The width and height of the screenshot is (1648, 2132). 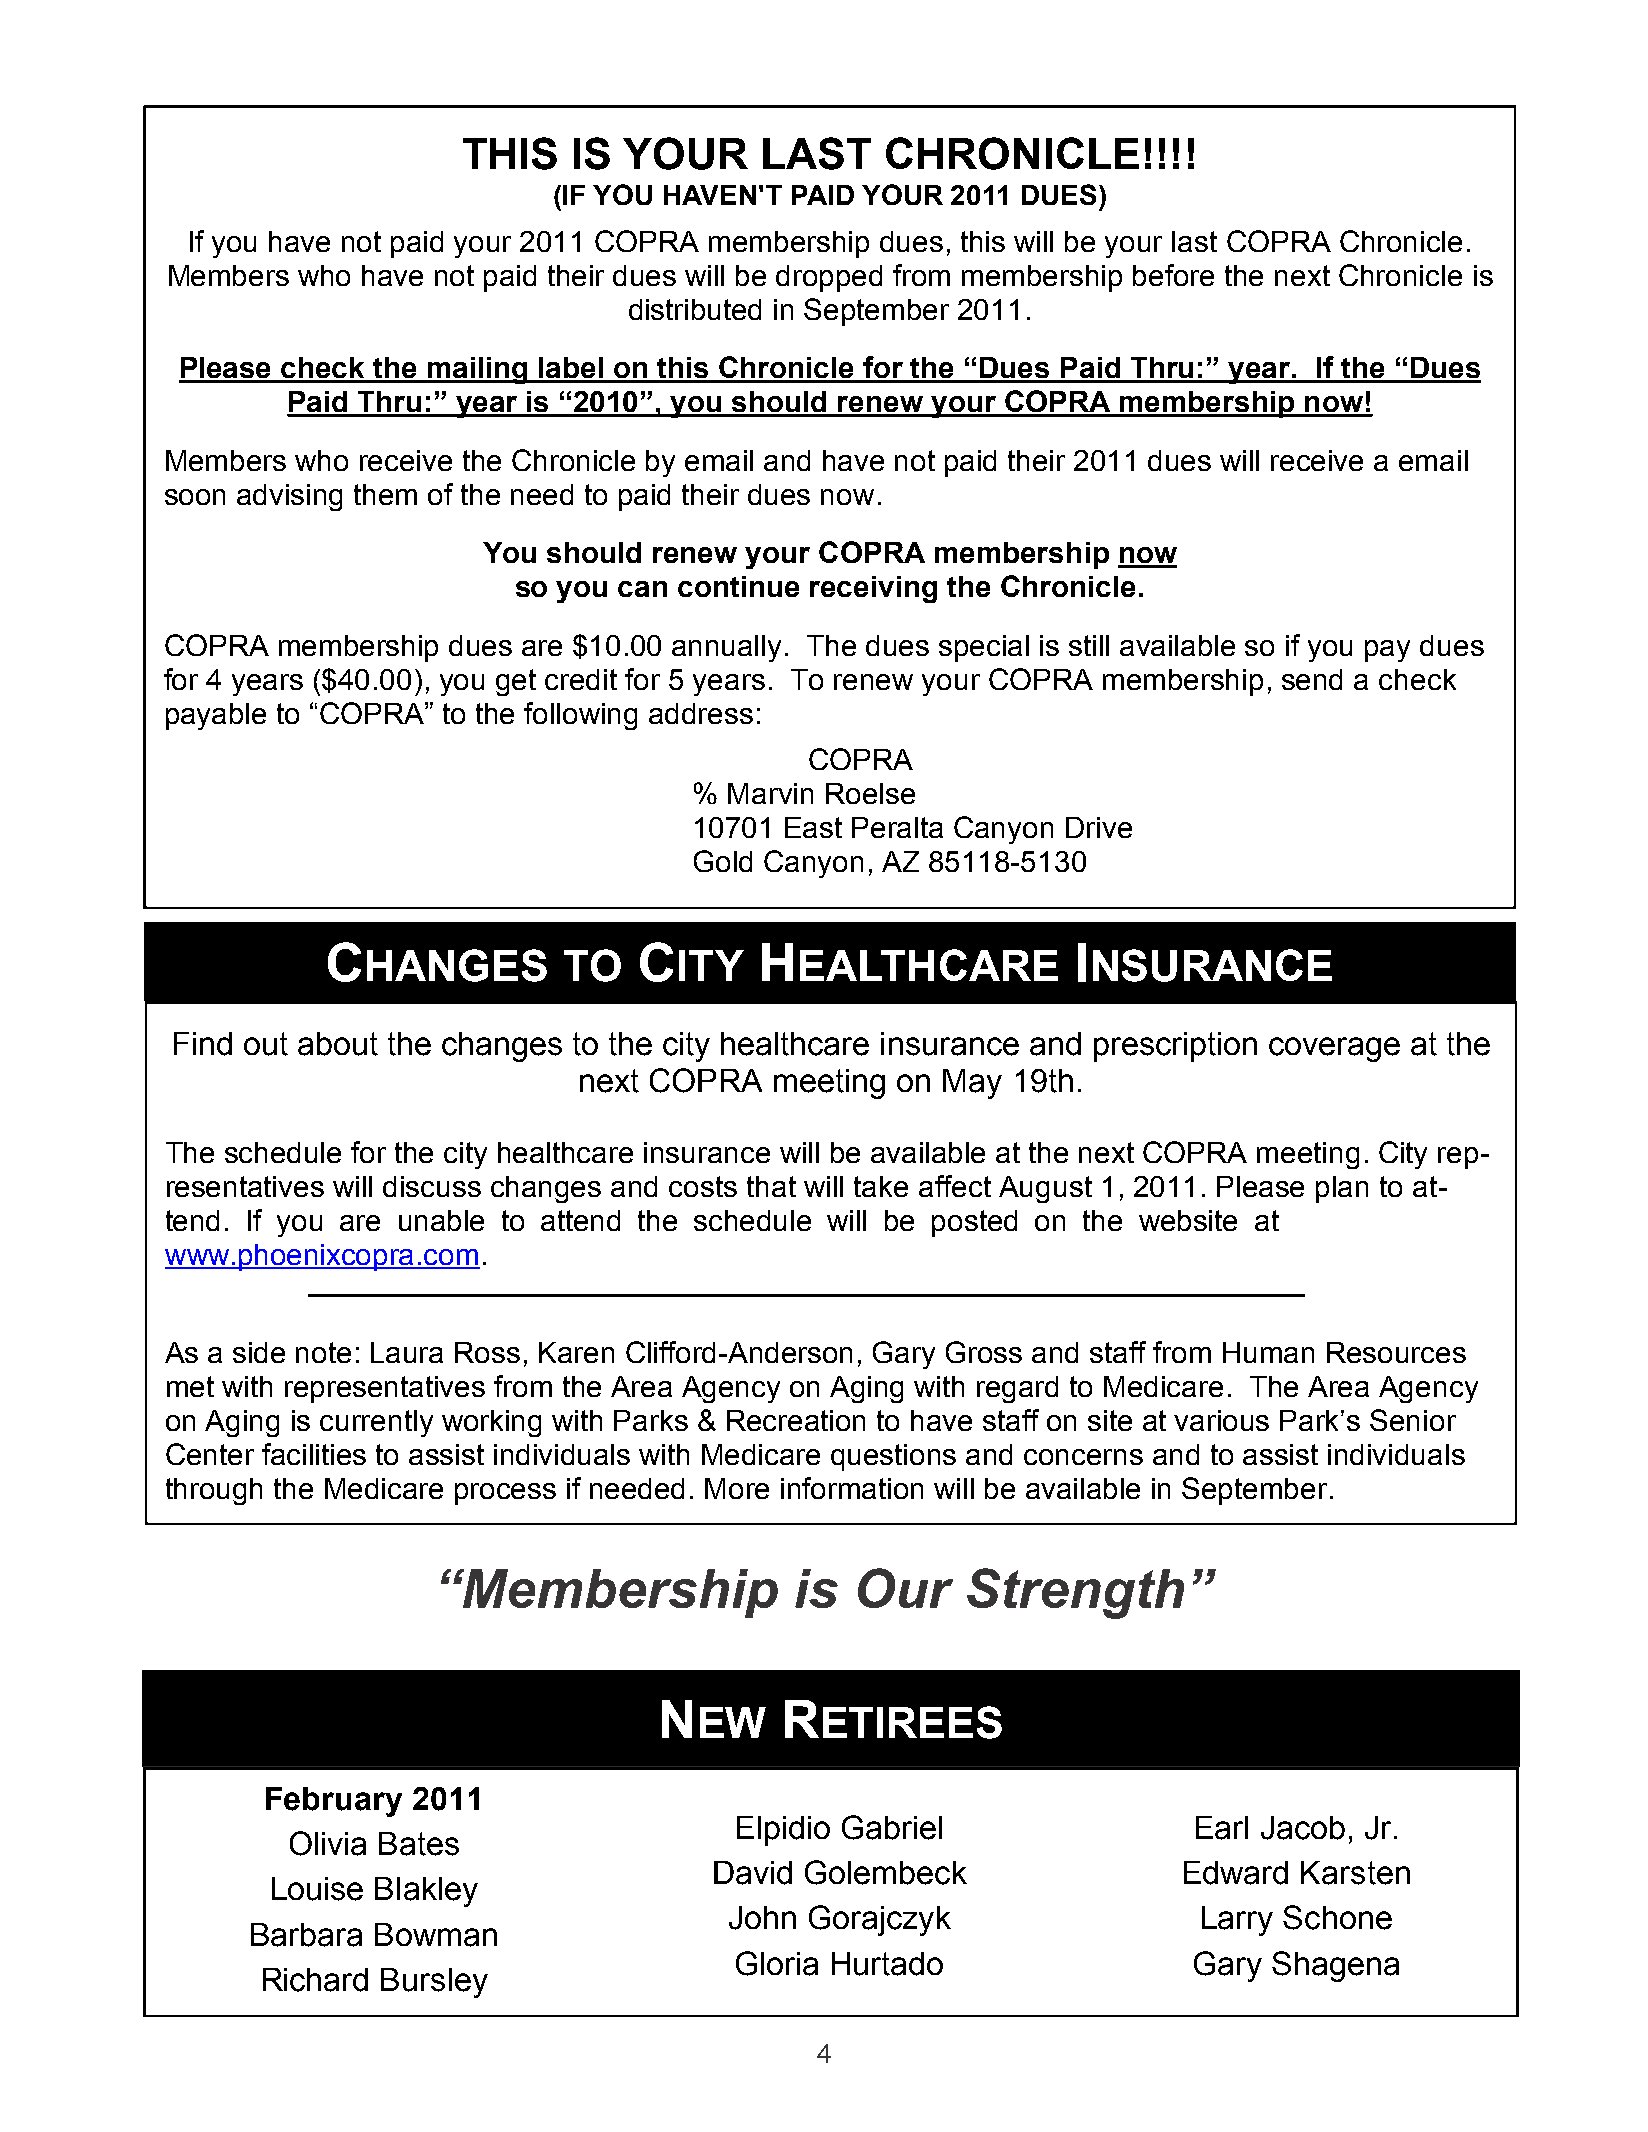 What do you see at coordinates (306, 1935) in the screenshot?
I see `Barbara` at bounding box center [306, 1935].
